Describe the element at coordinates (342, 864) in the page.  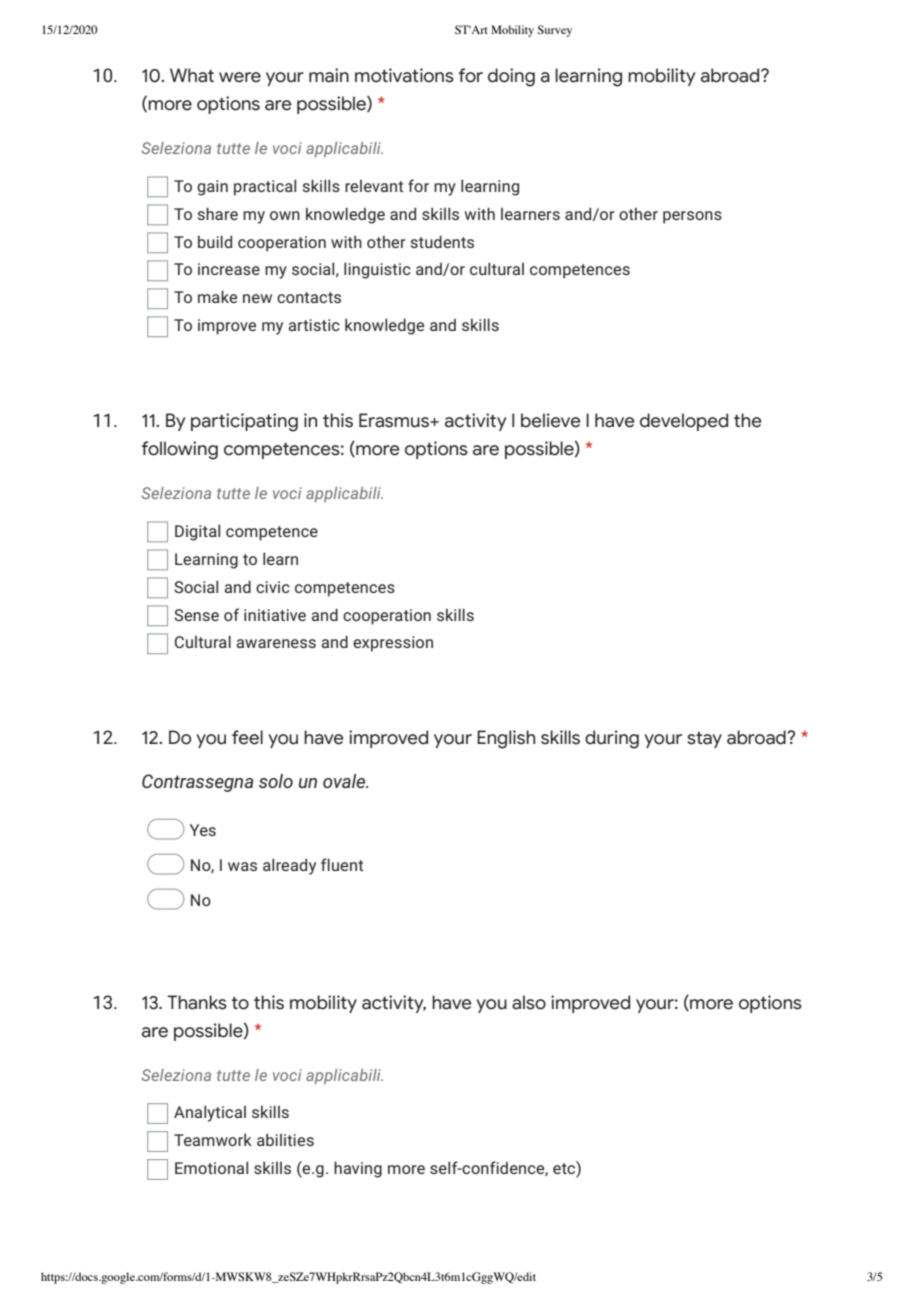
I see `fluent` at that location.
